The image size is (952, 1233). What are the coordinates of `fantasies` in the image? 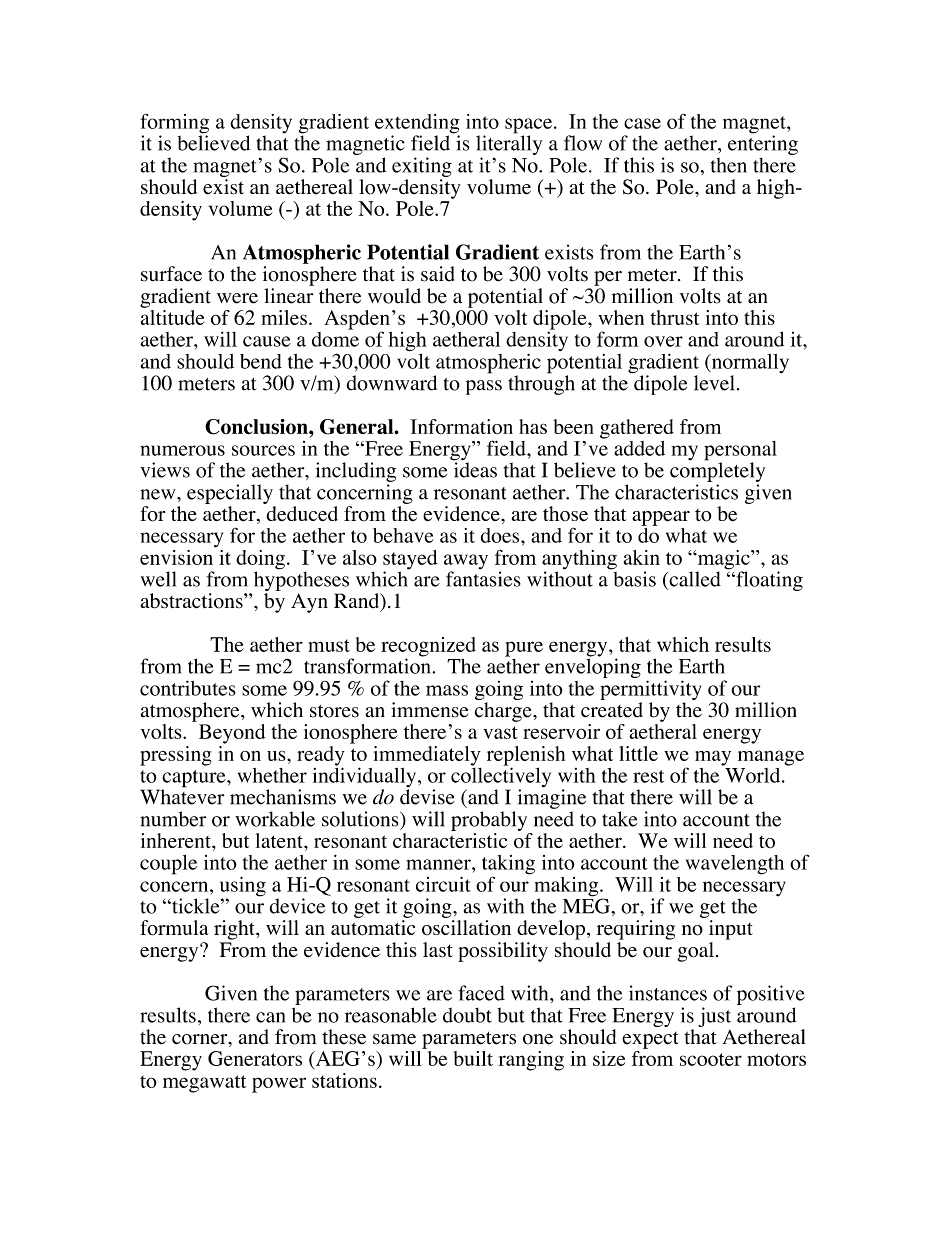 It's located at (483, 578).
